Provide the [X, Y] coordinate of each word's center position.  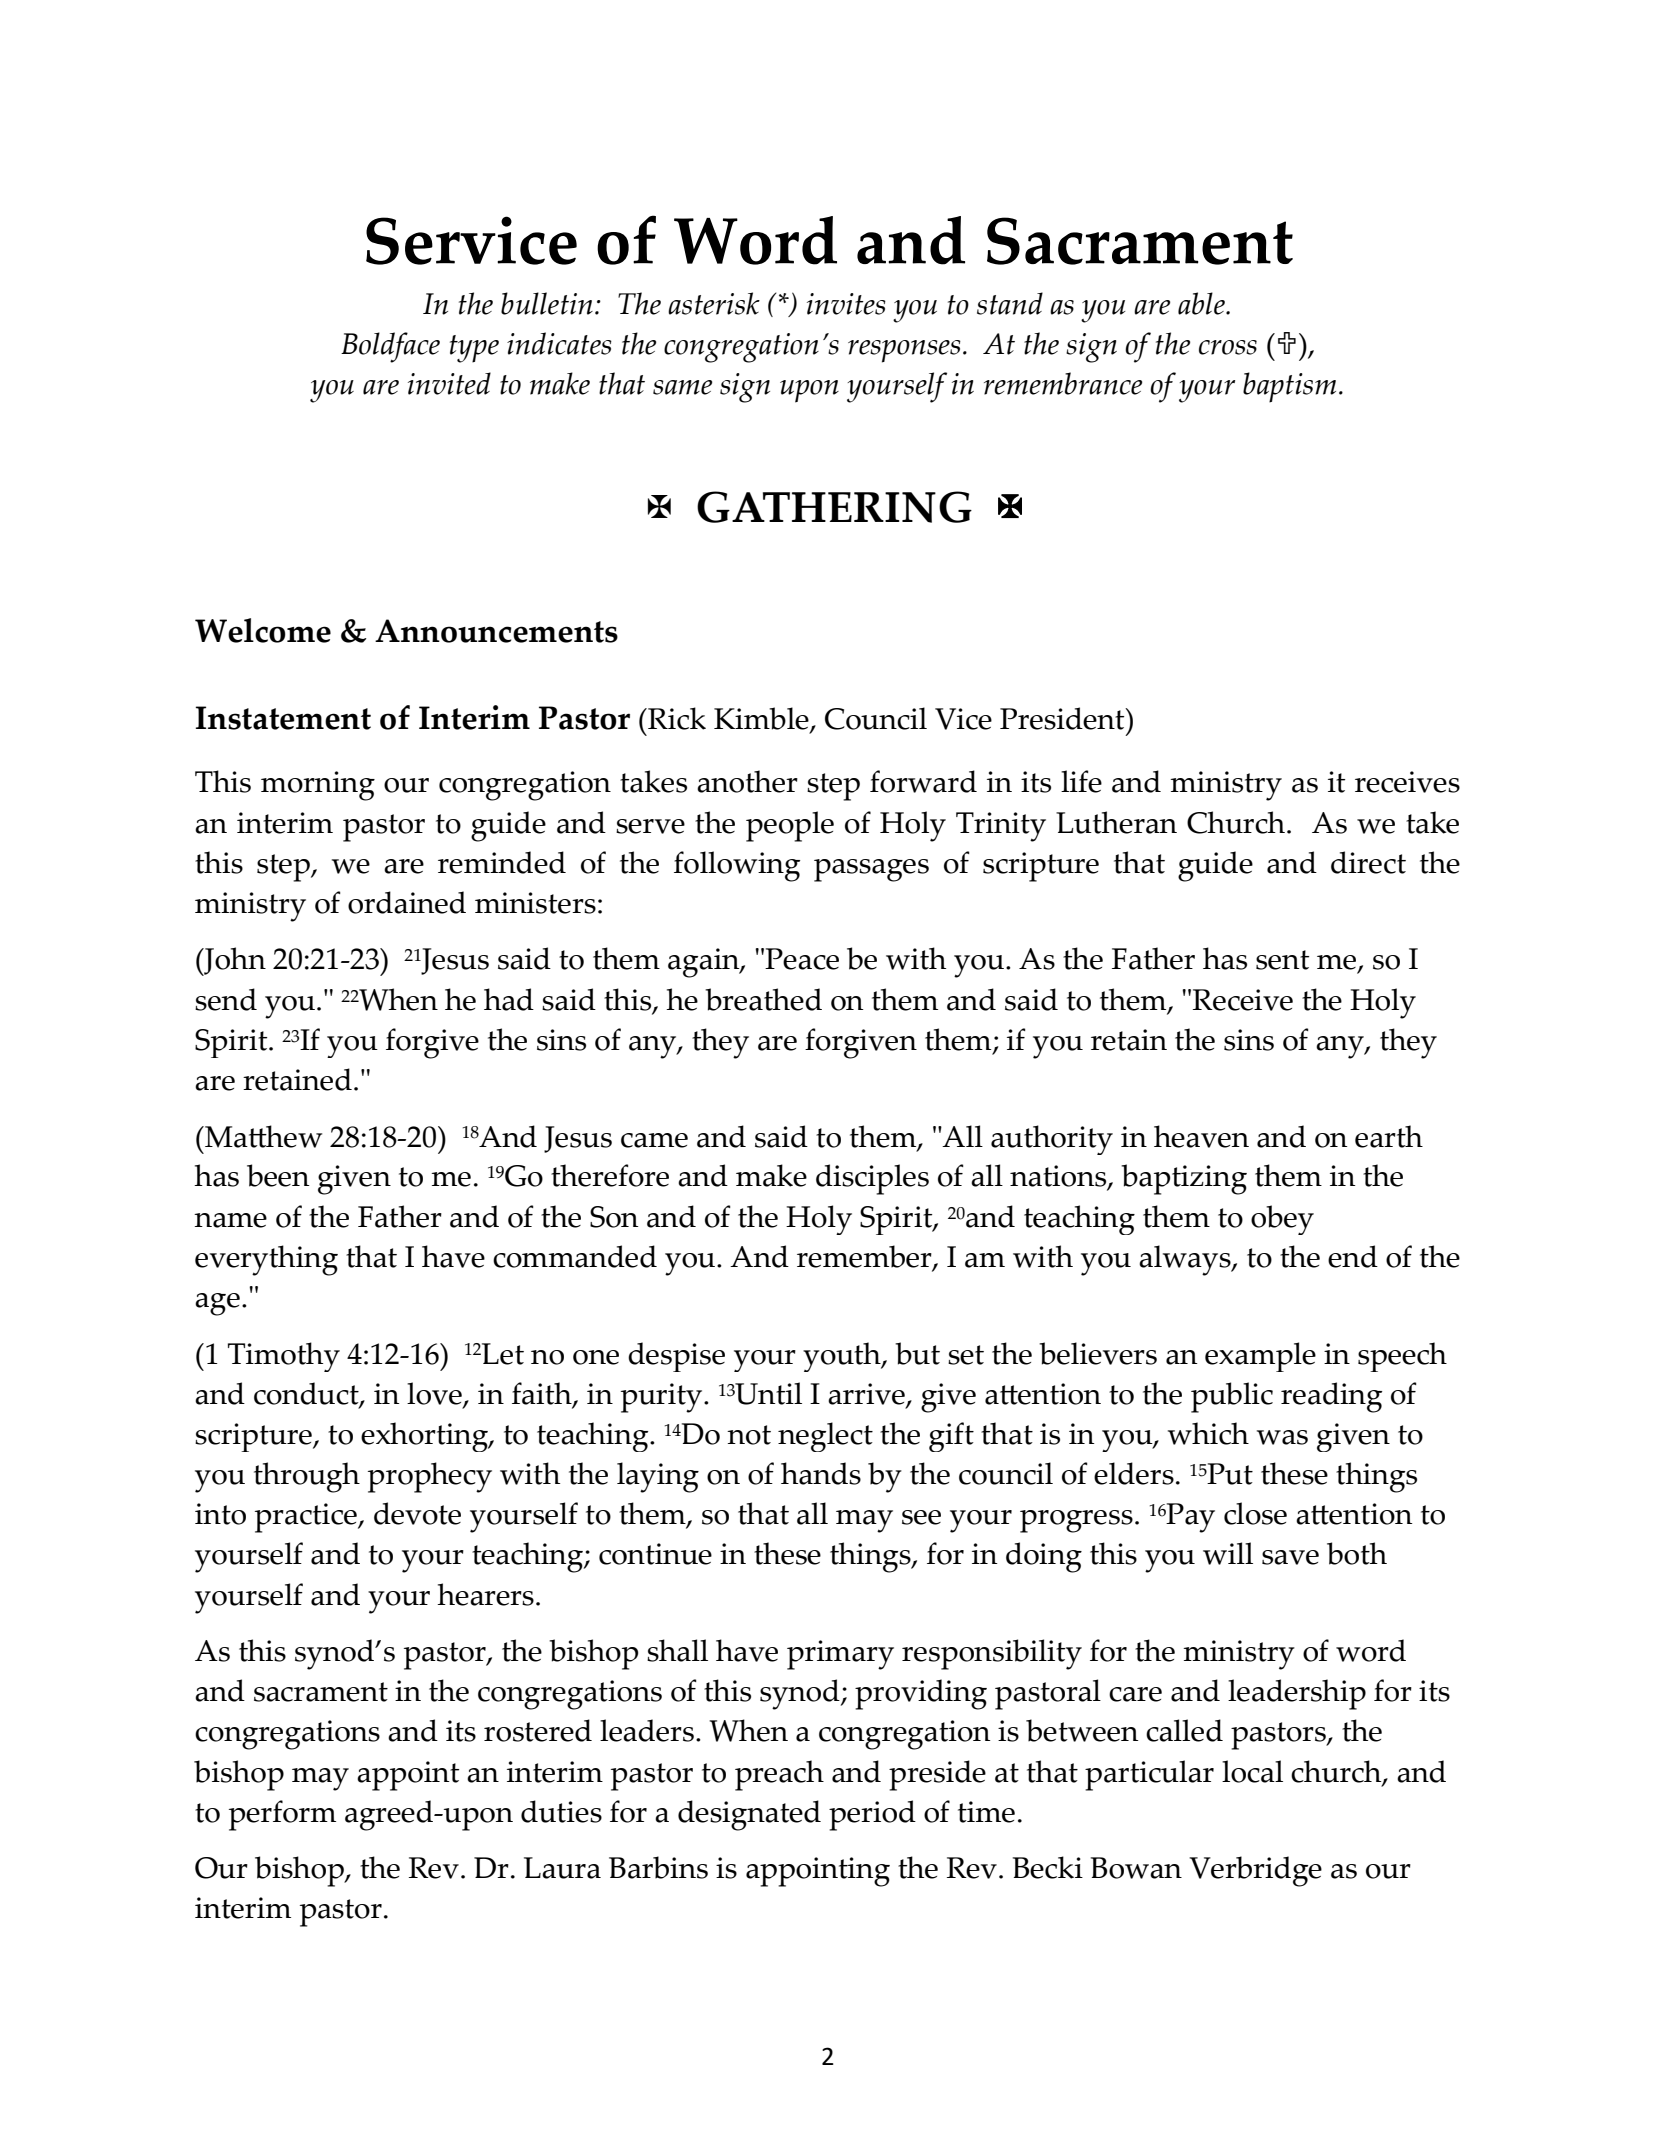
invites [846, 304]
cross [1228, 347]
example [1260, 1357]
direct [1368, 862]
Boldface [390, 347]
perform [282, 1815]
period [872, 1815]
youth [843, 1357]
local [1252, 1771]
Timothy [284, 1357]
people [790, 826]
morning [318, 786]
